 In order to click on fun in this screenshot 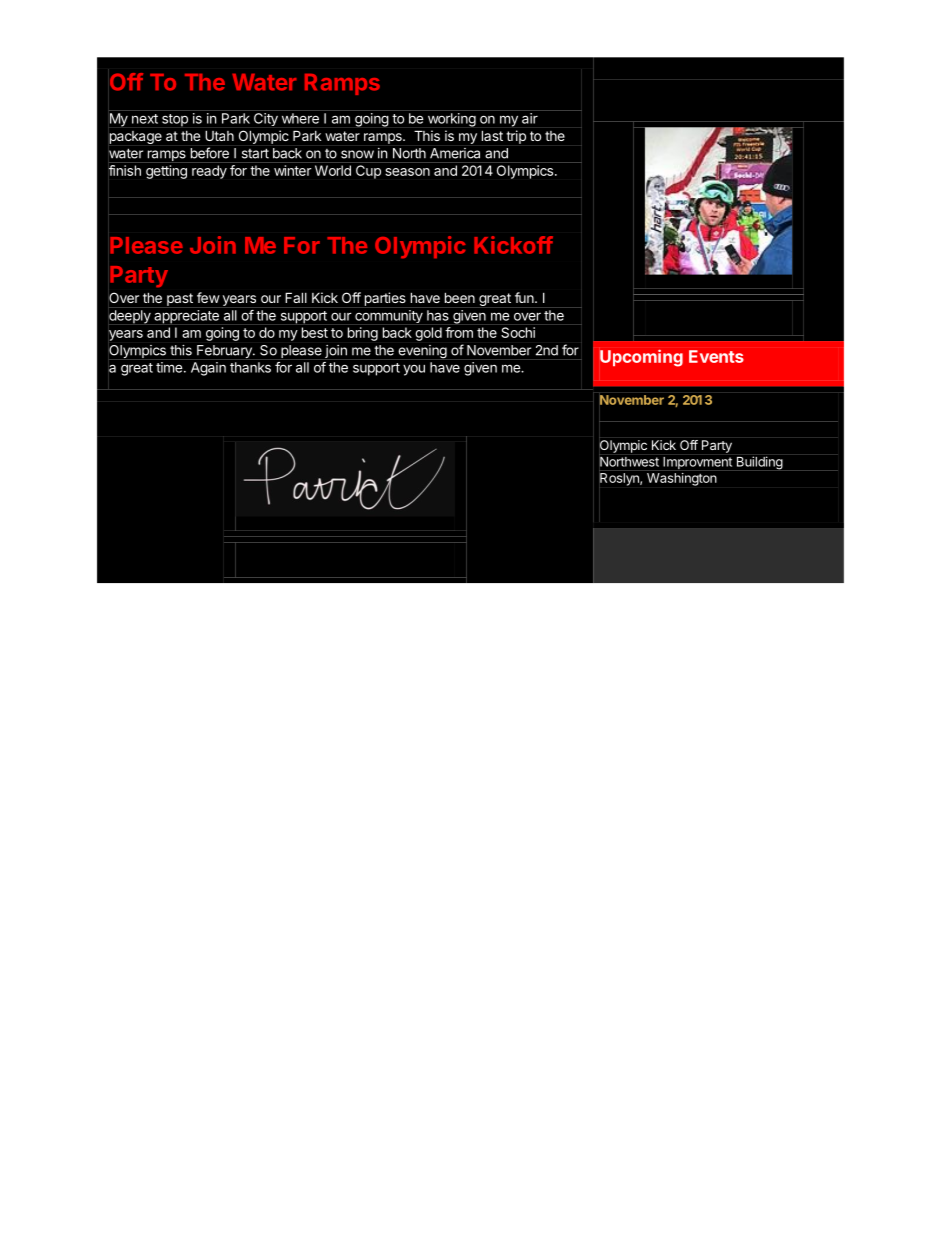, I will do `click(525, 297)`.
